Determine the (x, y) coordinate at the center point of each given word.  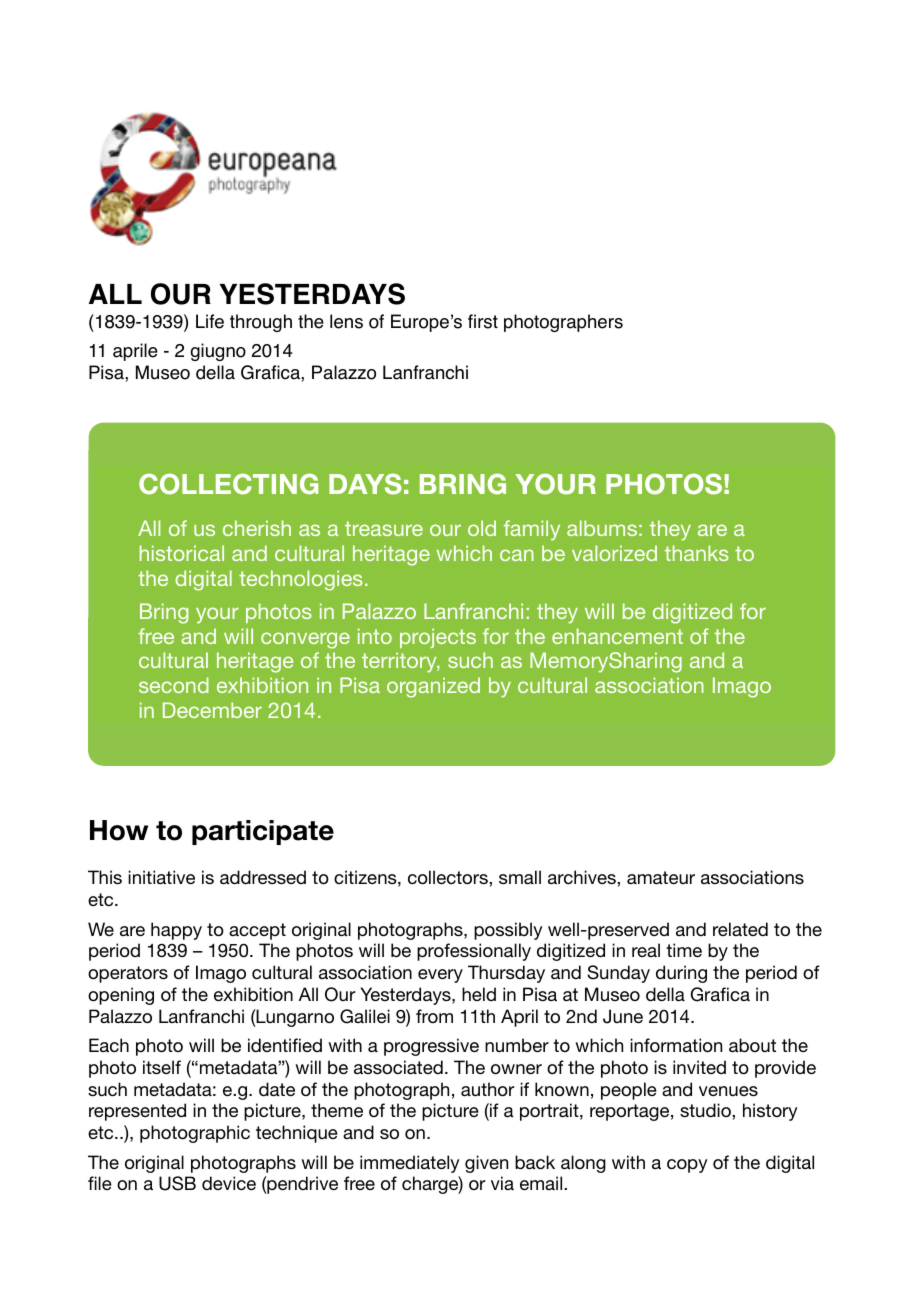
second (174, 685)
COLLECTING (228, 484)
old (482, 528)
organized (433, 687)
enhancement (617, 636)
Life (210, 321)
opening (121, 996)
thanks (697, 553)
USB (177, 1183)
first (483, 321)
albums (602, 528)
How (119, 830)
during (681, 974)
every (440, 976)
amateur (661, 877)
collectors (449, 877)
